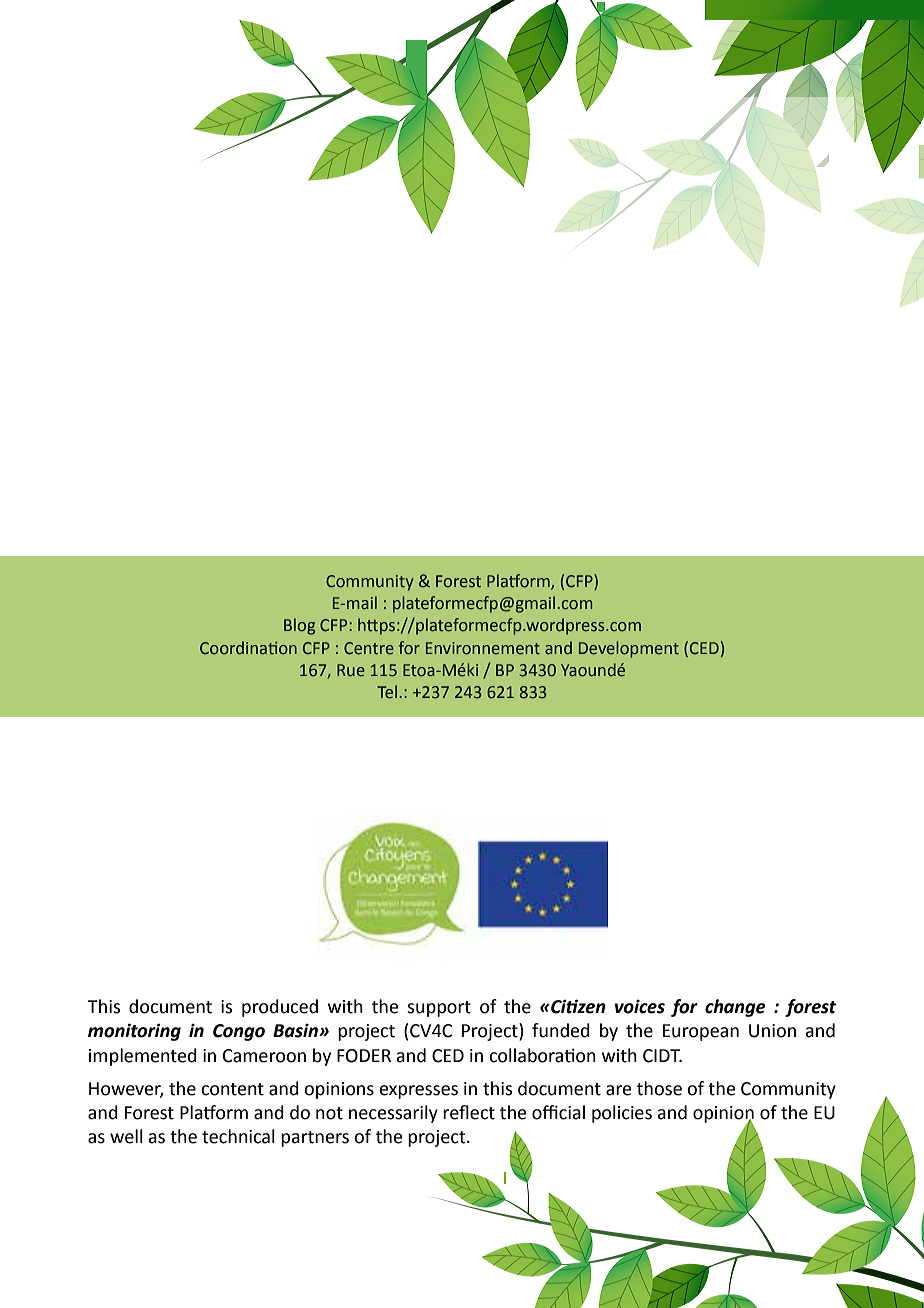 Image resolution: width=924 pixels, height=1308 pixels. Describe the element at coordinates (483, 648) in the screenshot. I see `Environnement` at that location.
